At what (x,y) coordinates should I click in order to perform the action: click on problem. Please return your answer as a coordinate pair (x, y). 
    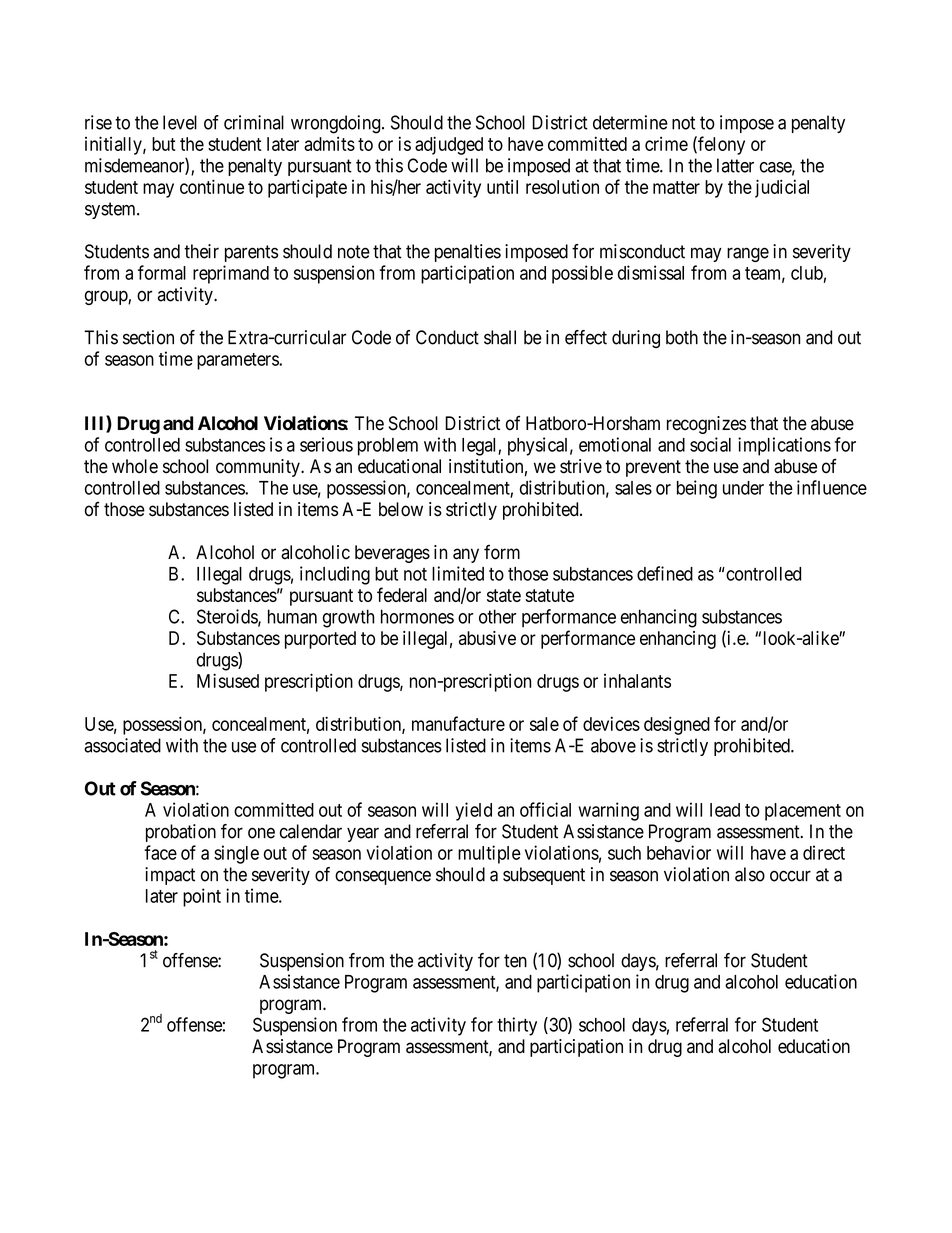
    Looking at the image, I should click on (388, 447).
